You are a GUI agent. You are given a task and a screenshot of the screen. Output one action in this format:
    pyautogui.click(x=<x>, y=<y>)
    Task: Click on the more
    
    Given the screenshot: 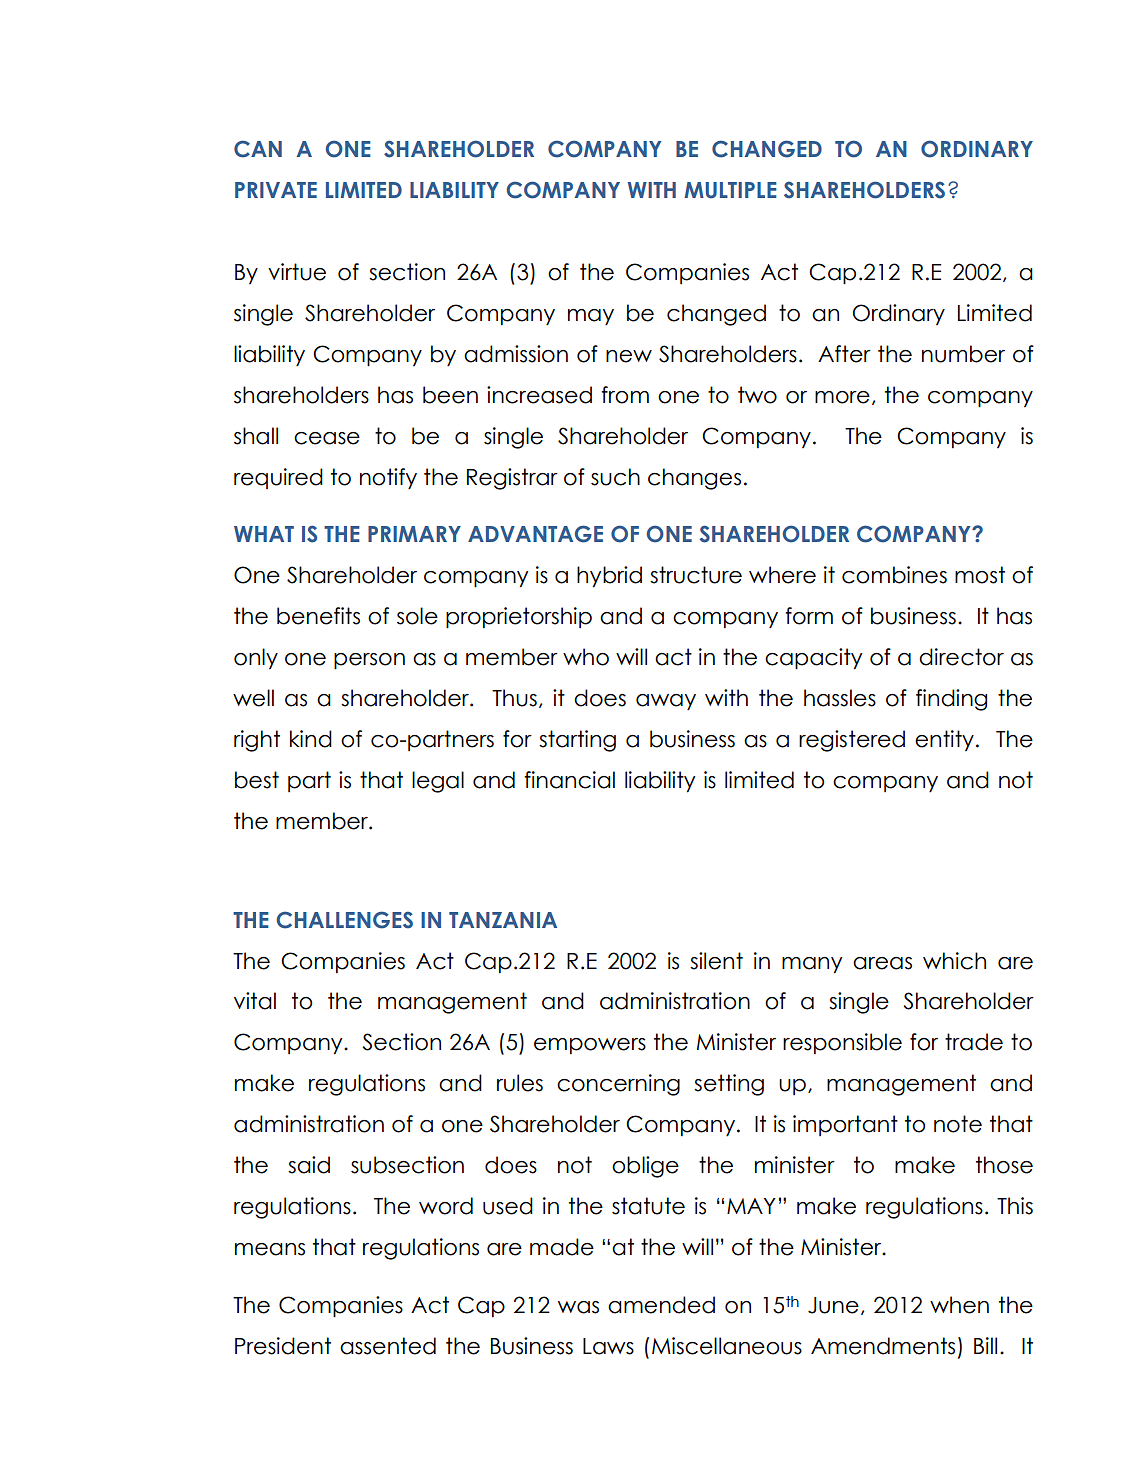 What is the action you would take?
    pyautogui.click(x=842, y=397)
